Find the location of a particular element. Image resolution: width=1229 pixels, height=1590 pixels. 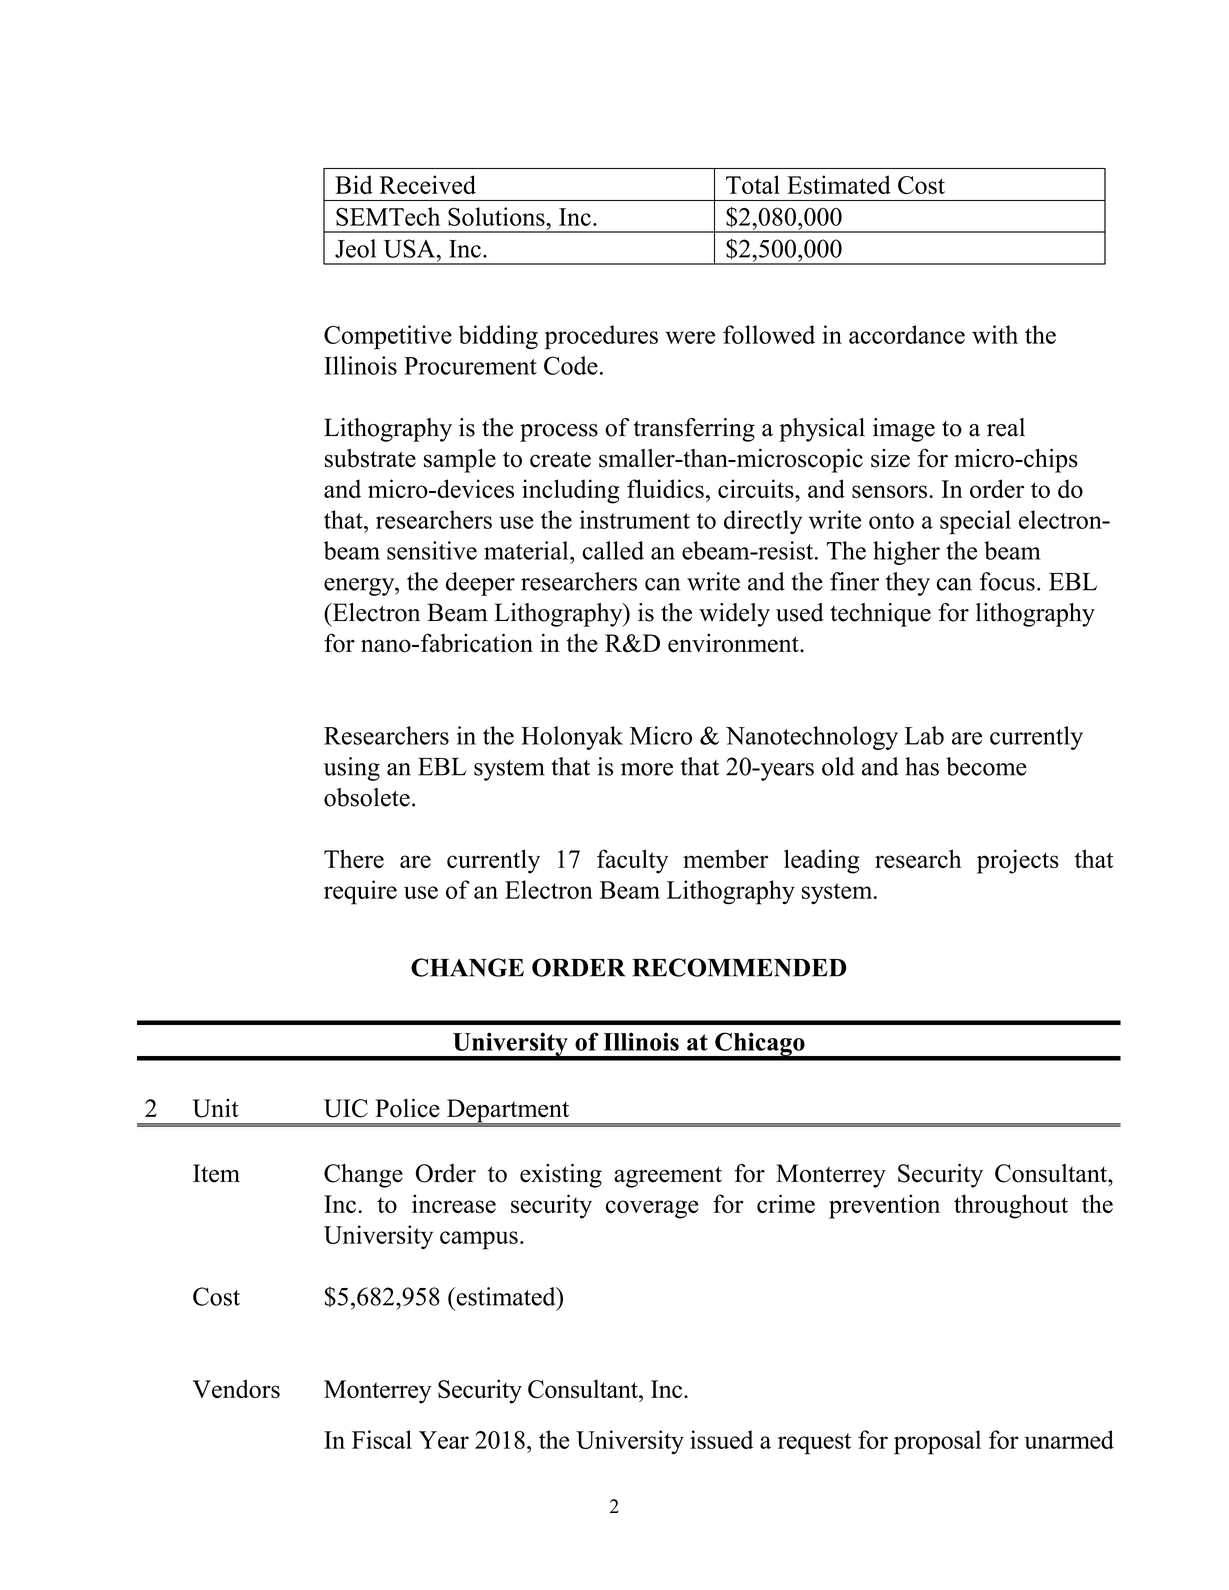

proposal is located at coordinates (937, 1442).
